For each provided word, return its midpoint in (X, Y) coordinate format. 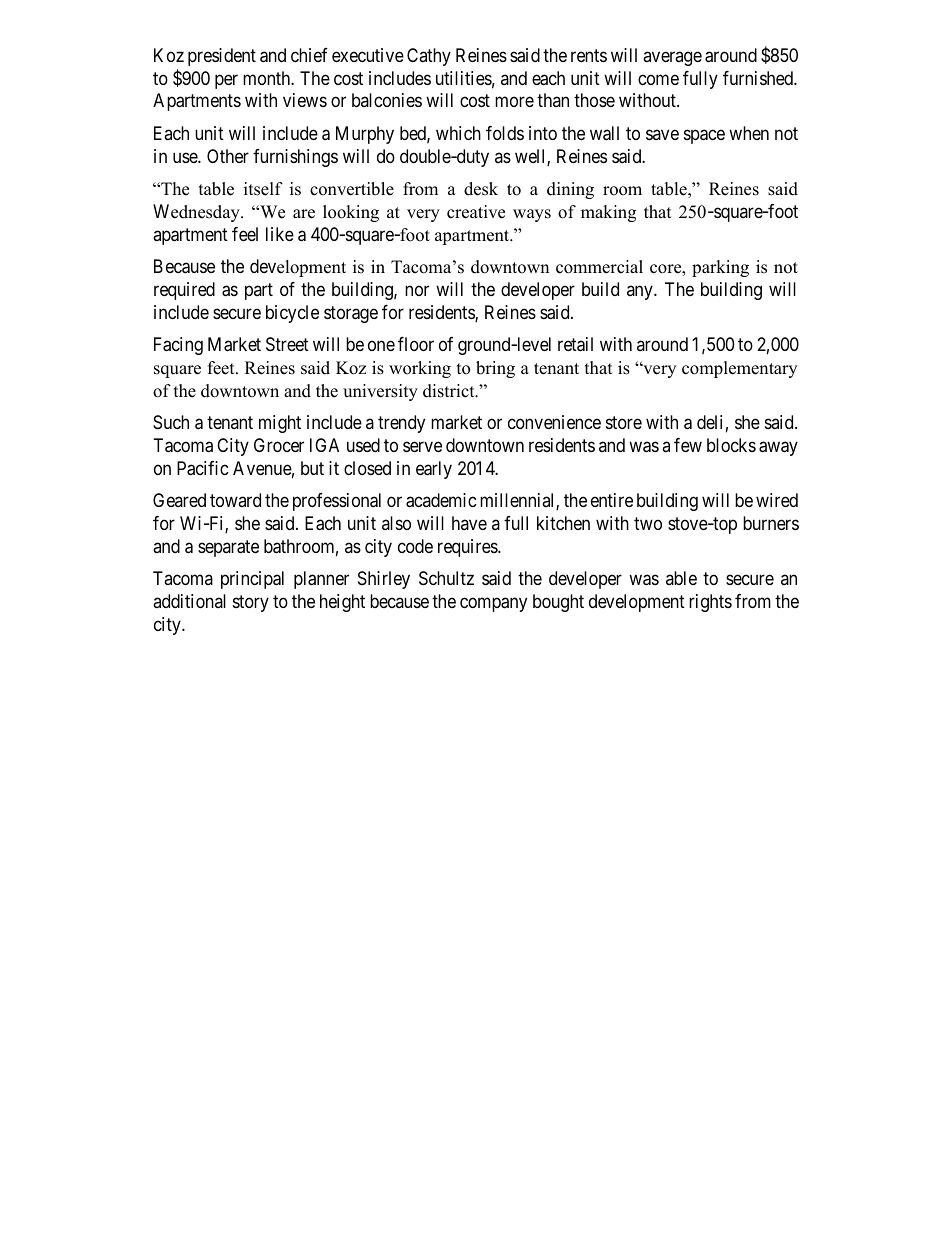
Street (287, 344)
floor (416, 344)
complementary (739, 369)
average (672, 58)
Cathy (429, 57)
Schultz (446, 578)
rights (710, 603)
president (222, 57)
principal (252, 580)
